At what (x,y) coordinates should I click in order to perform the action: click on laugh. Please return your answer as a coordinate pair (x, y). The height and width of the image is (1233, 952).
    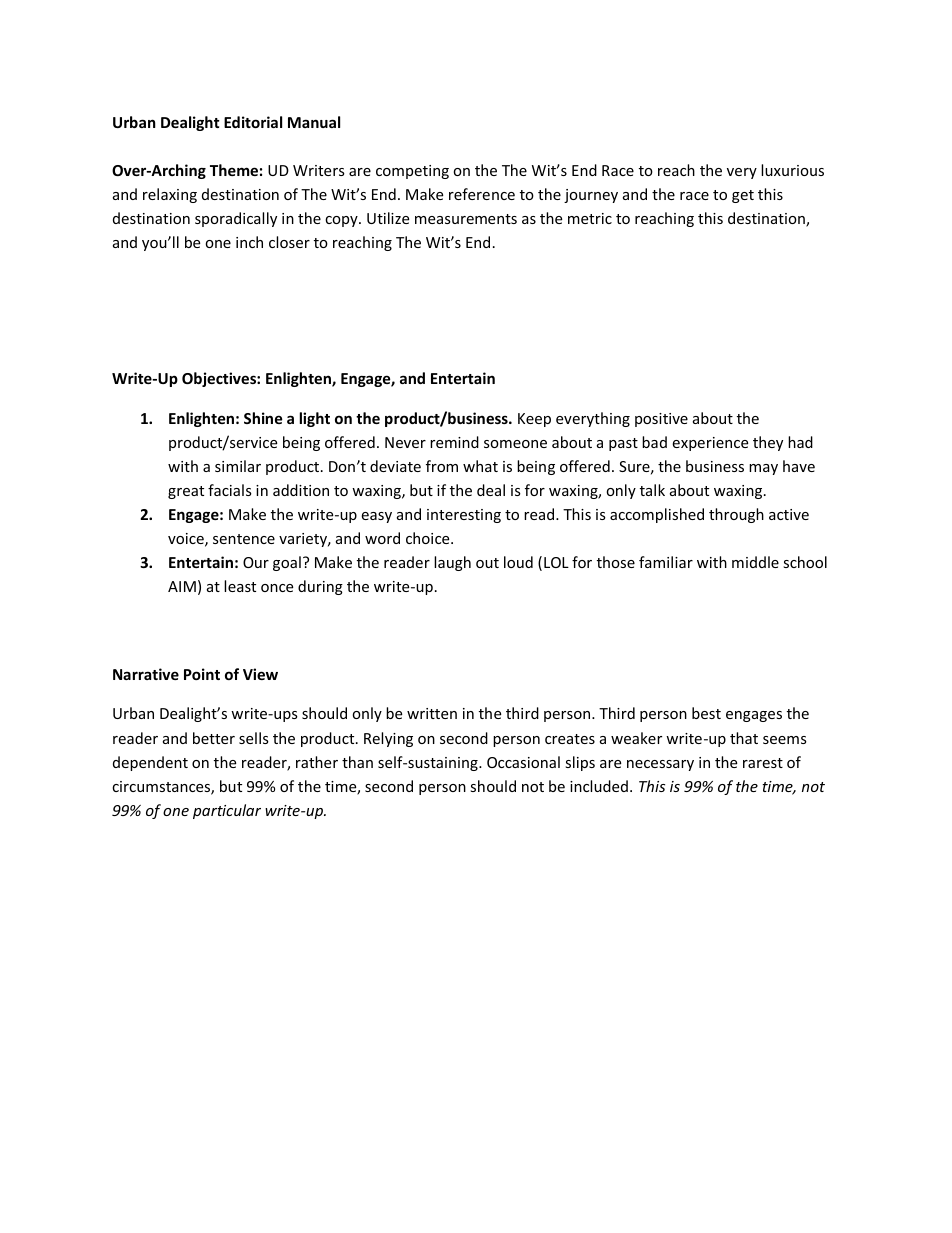
    Looking at the image, I should click on (452, 563).
